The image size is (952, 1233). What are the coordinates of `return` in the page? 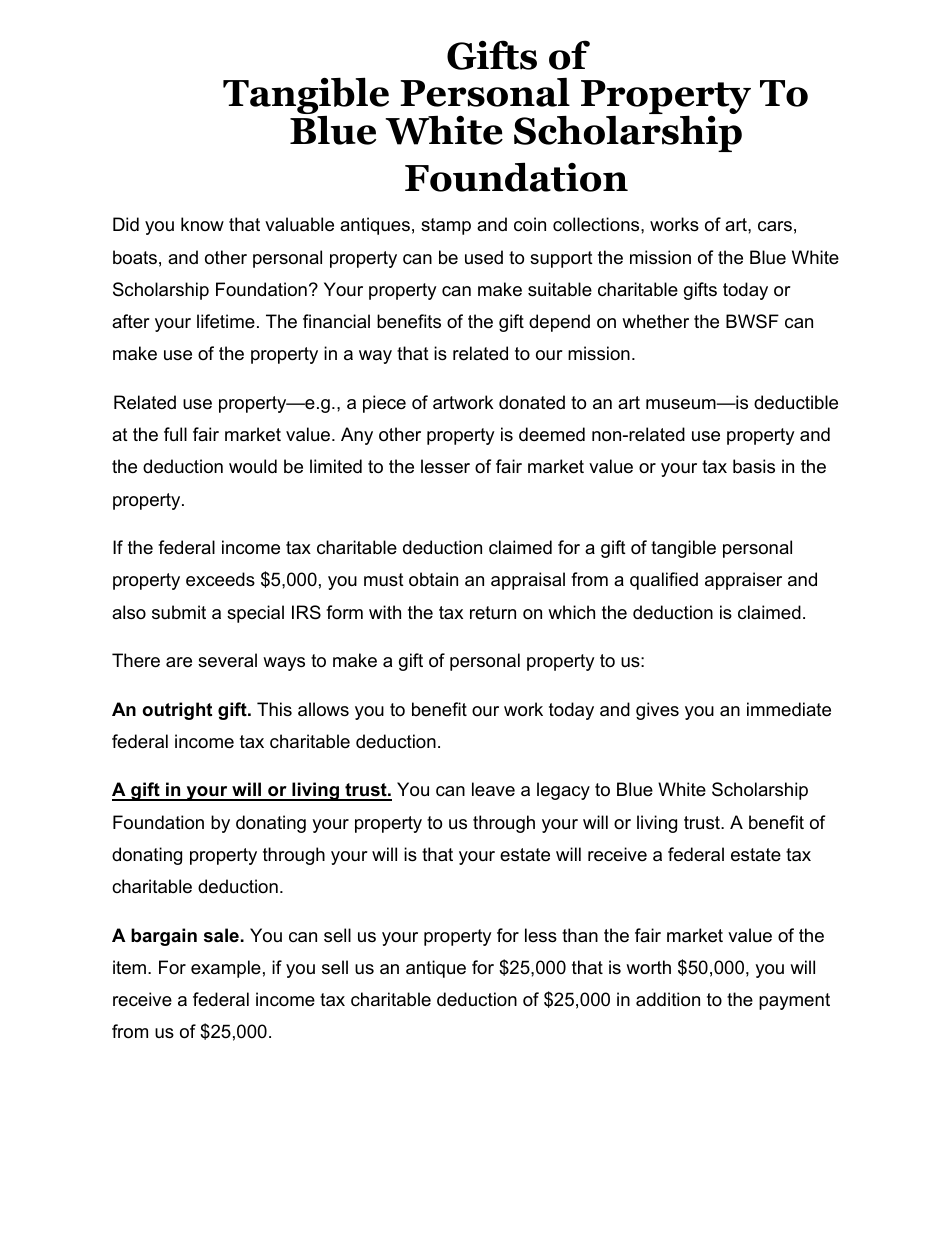 It's located at (493, 612).
